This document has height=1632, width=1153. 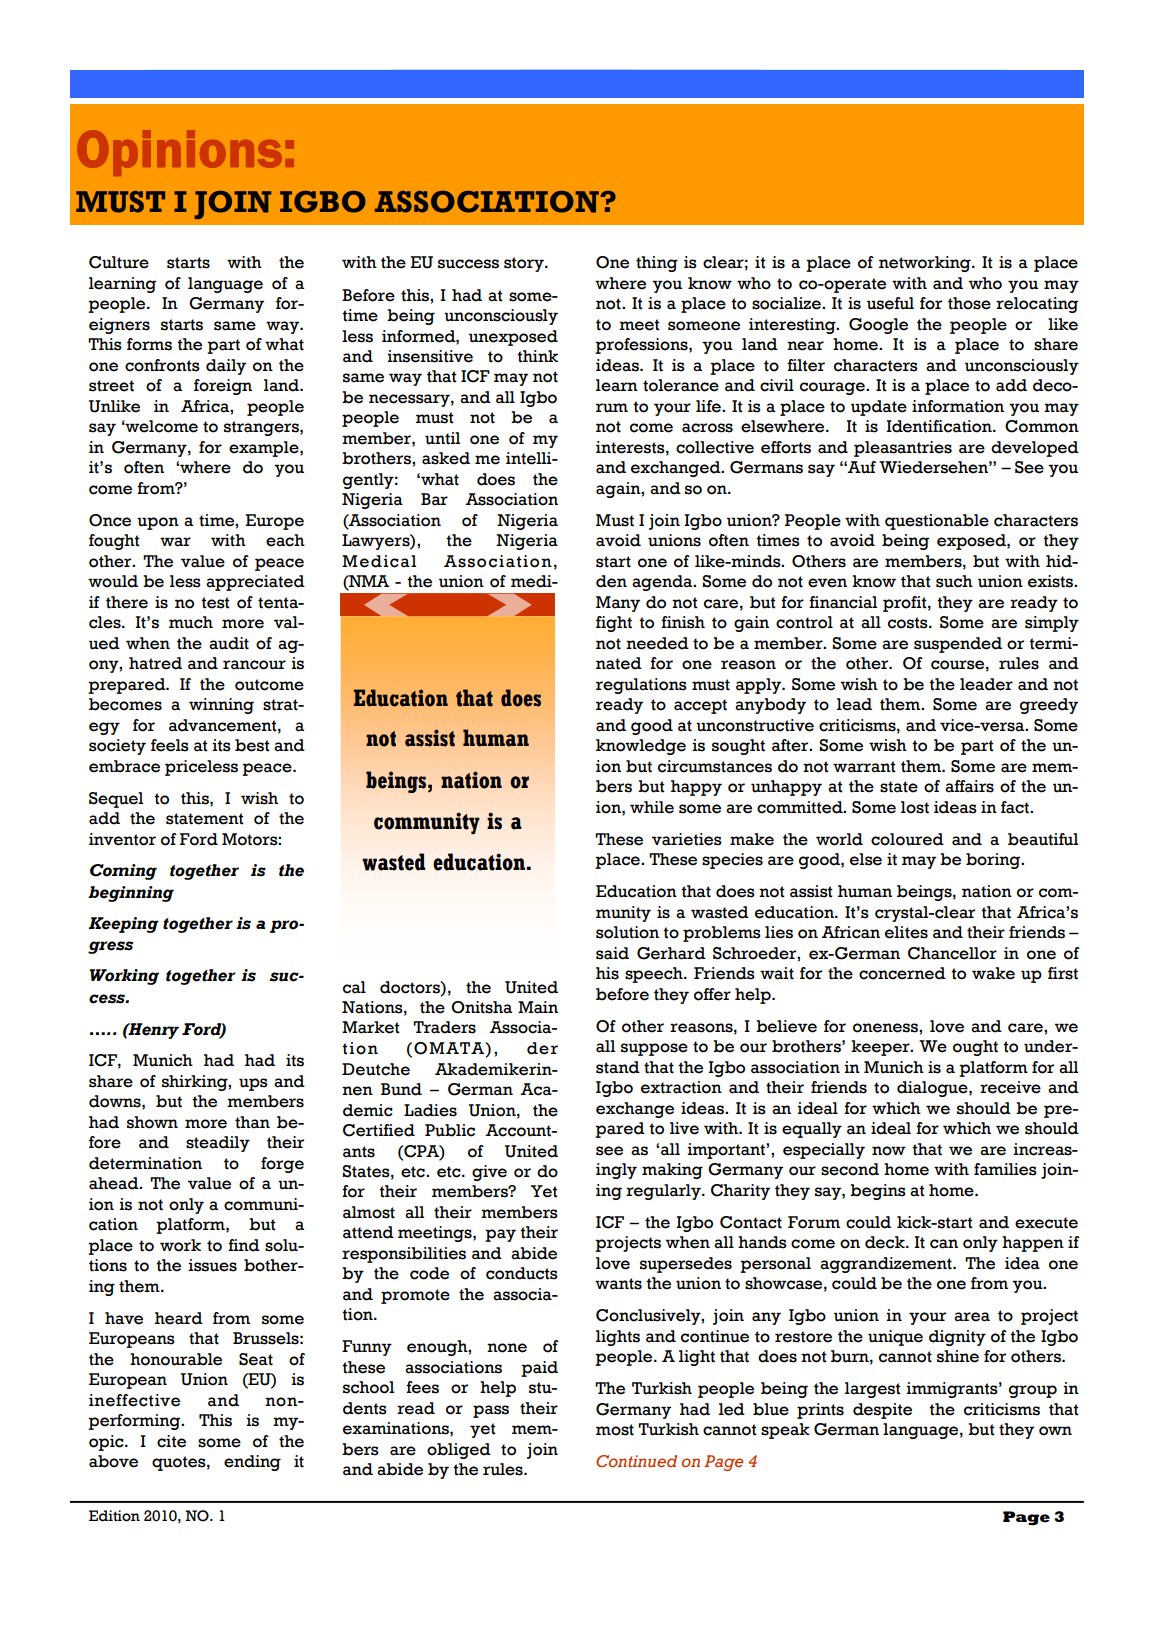 I want to click on cite, so click(x=171, y=1441).
